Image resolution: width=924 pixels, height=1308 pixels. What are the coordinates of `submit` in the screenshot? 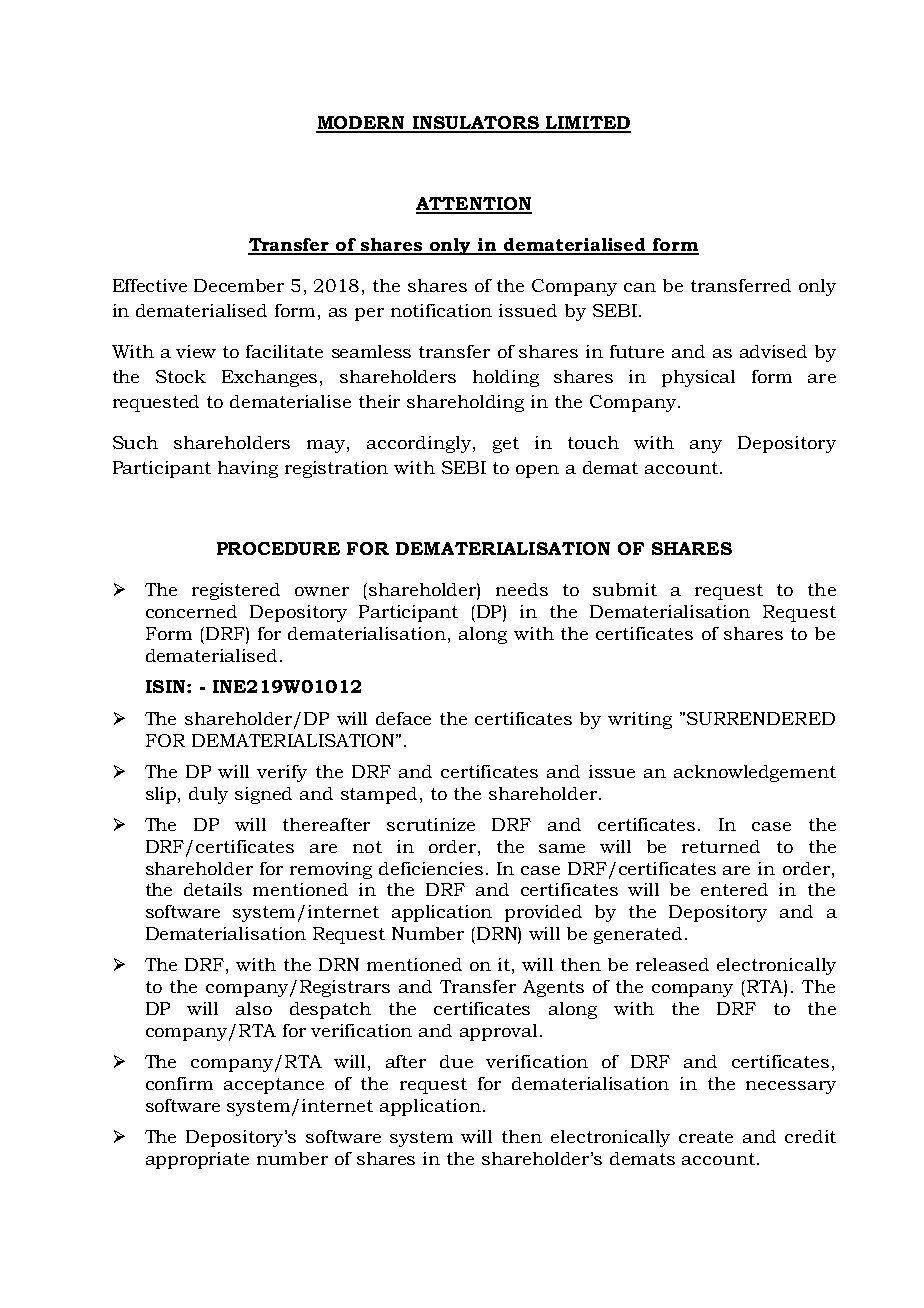 It's located at (625, 589).
